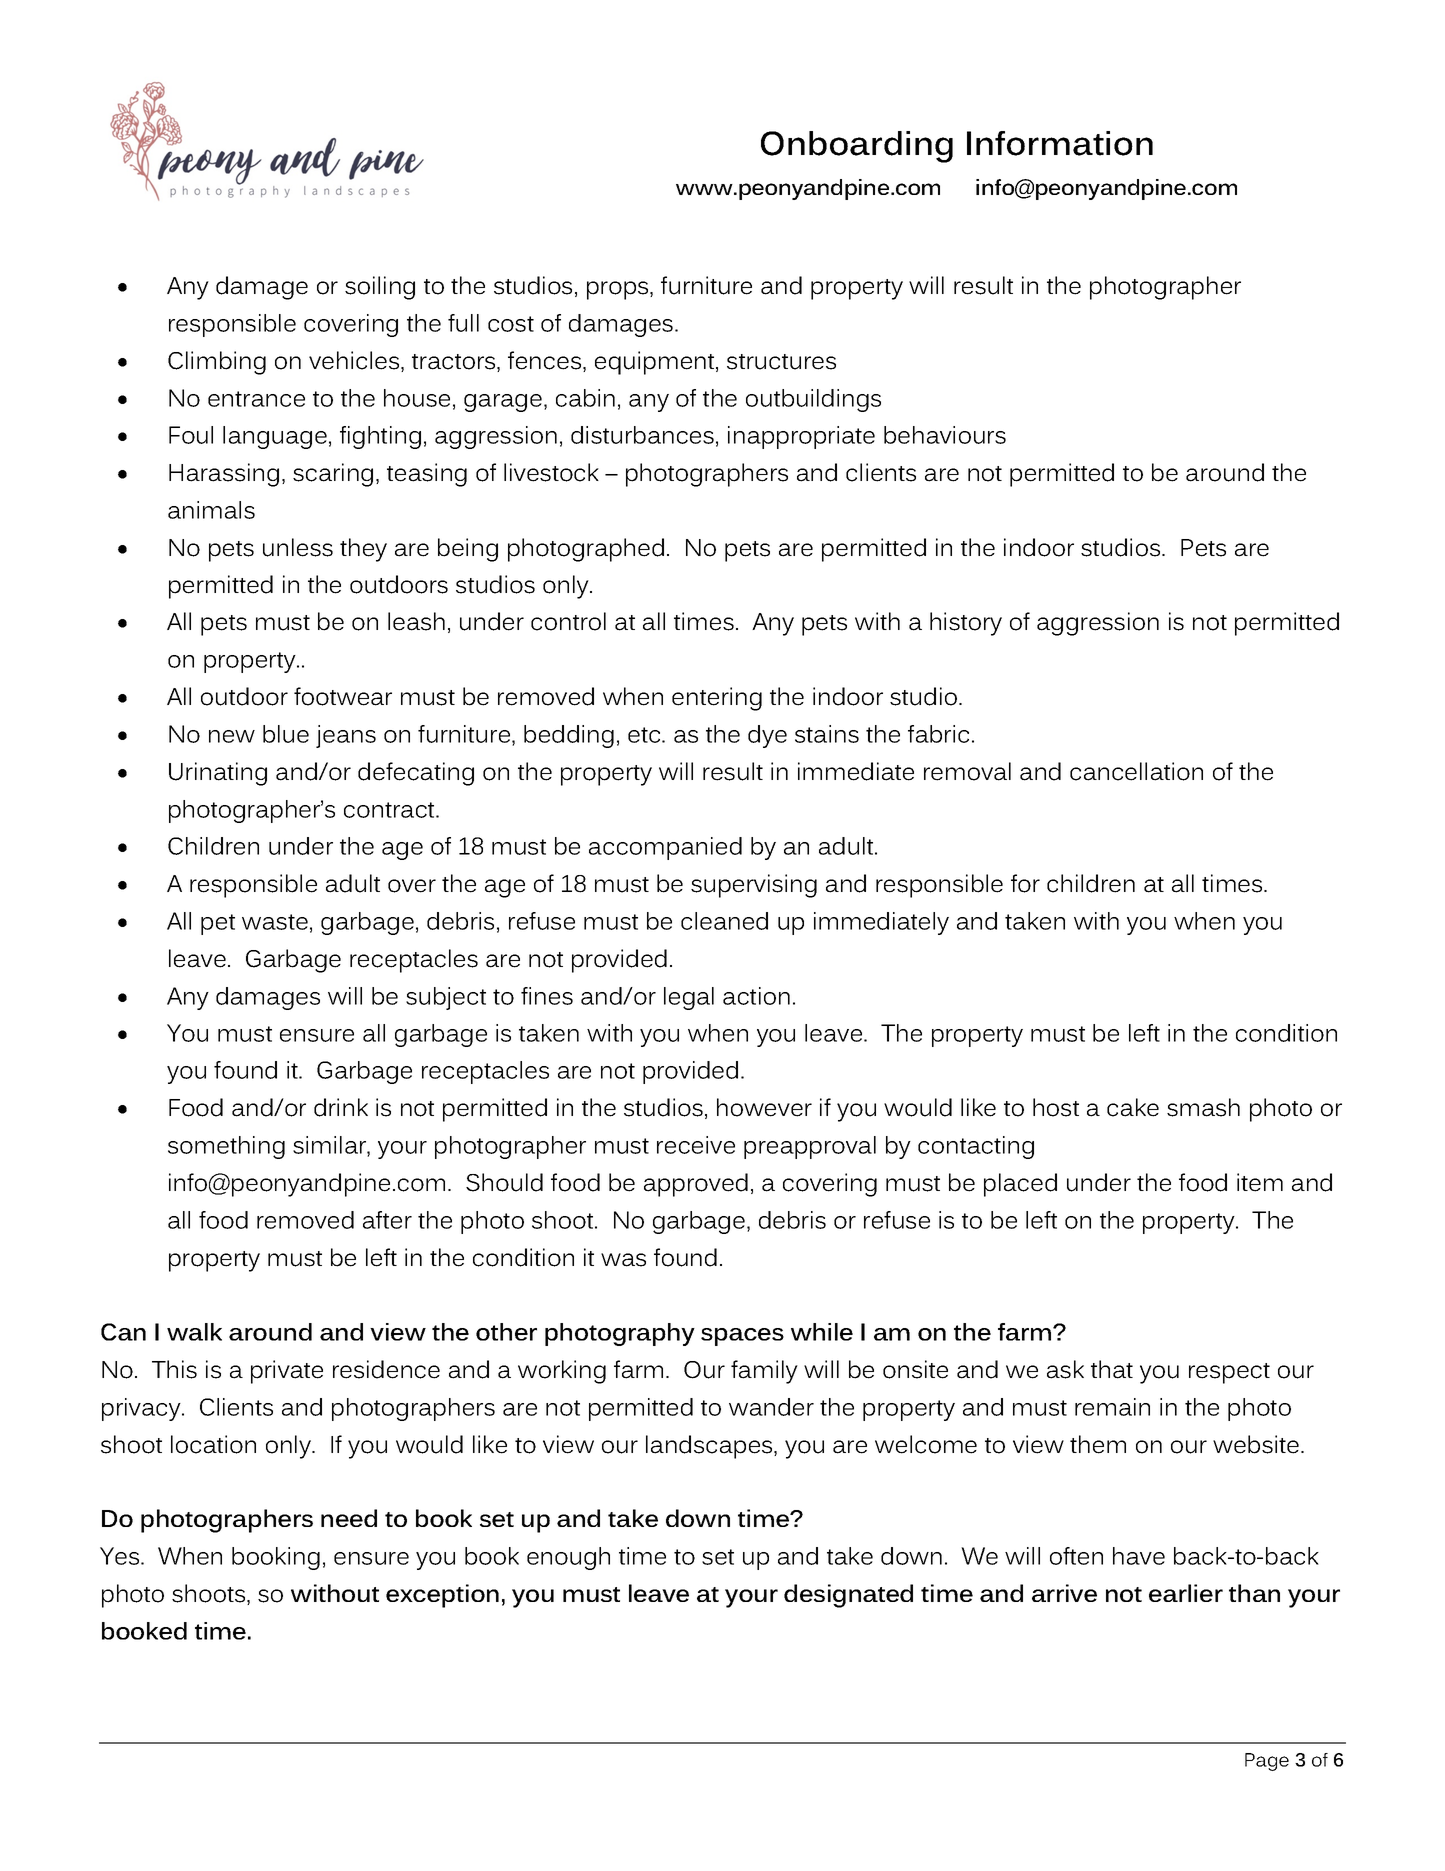  Describe the element at coordinates (380, 288) in the screenshot. I see `soiling` at that location.
